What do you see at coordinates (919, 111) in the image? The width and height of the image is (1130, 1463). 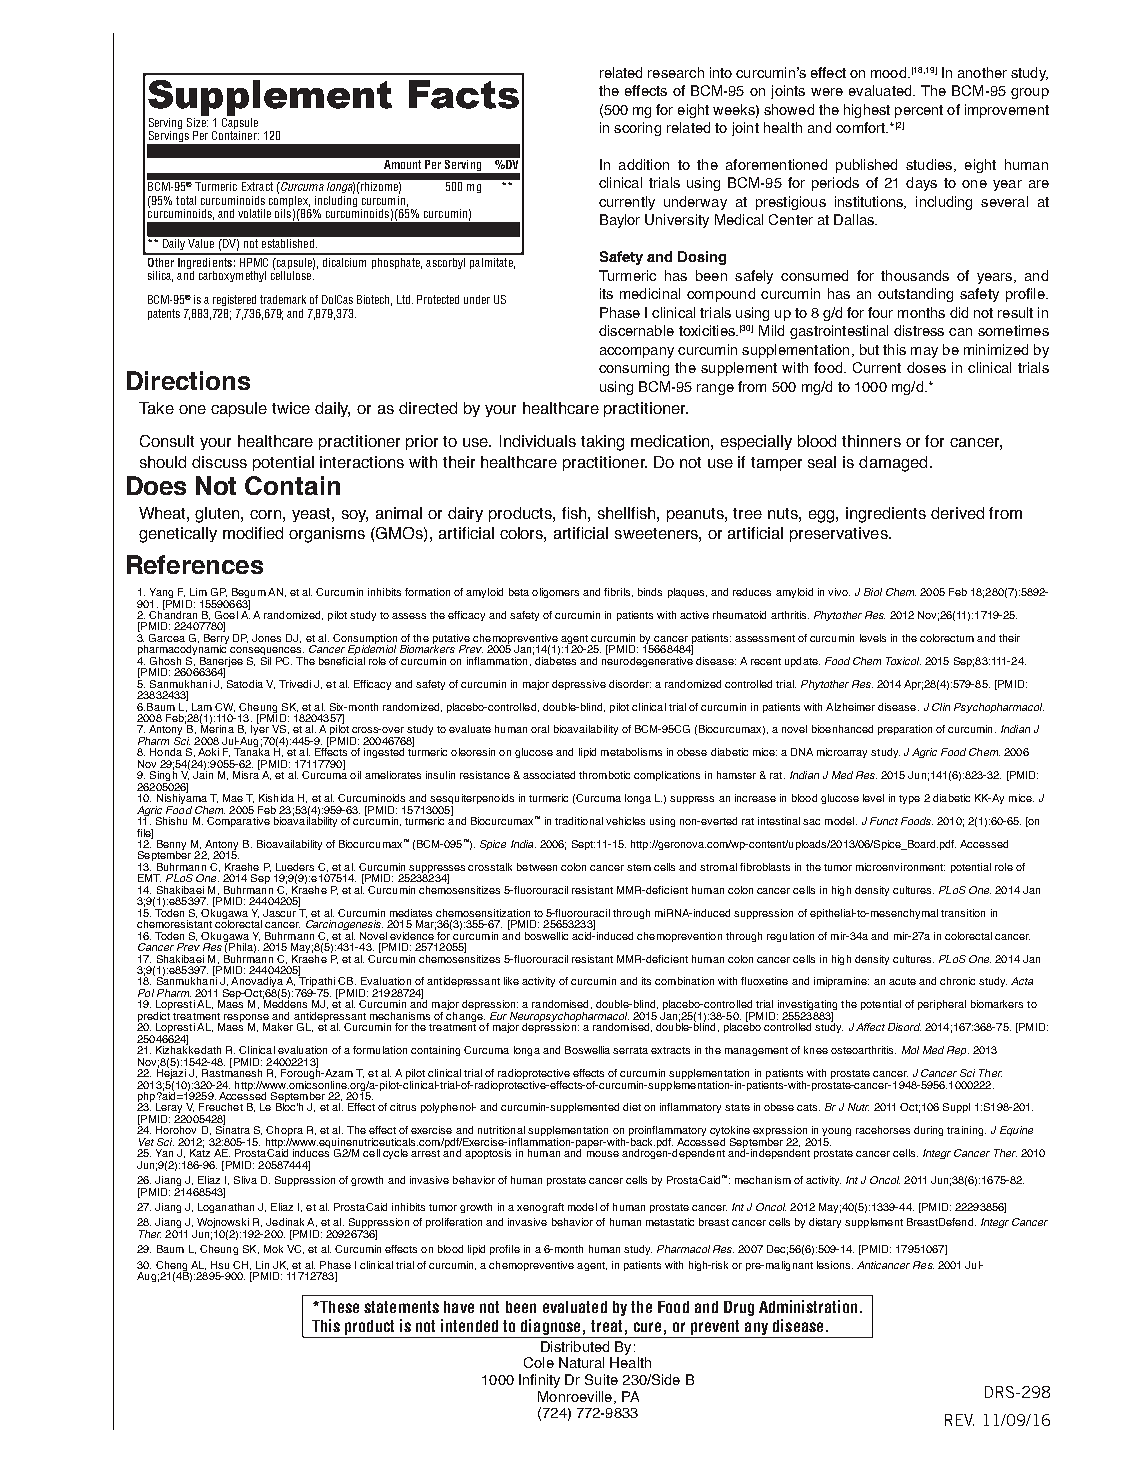 I see `percent` at bounding box center [919, 111].
